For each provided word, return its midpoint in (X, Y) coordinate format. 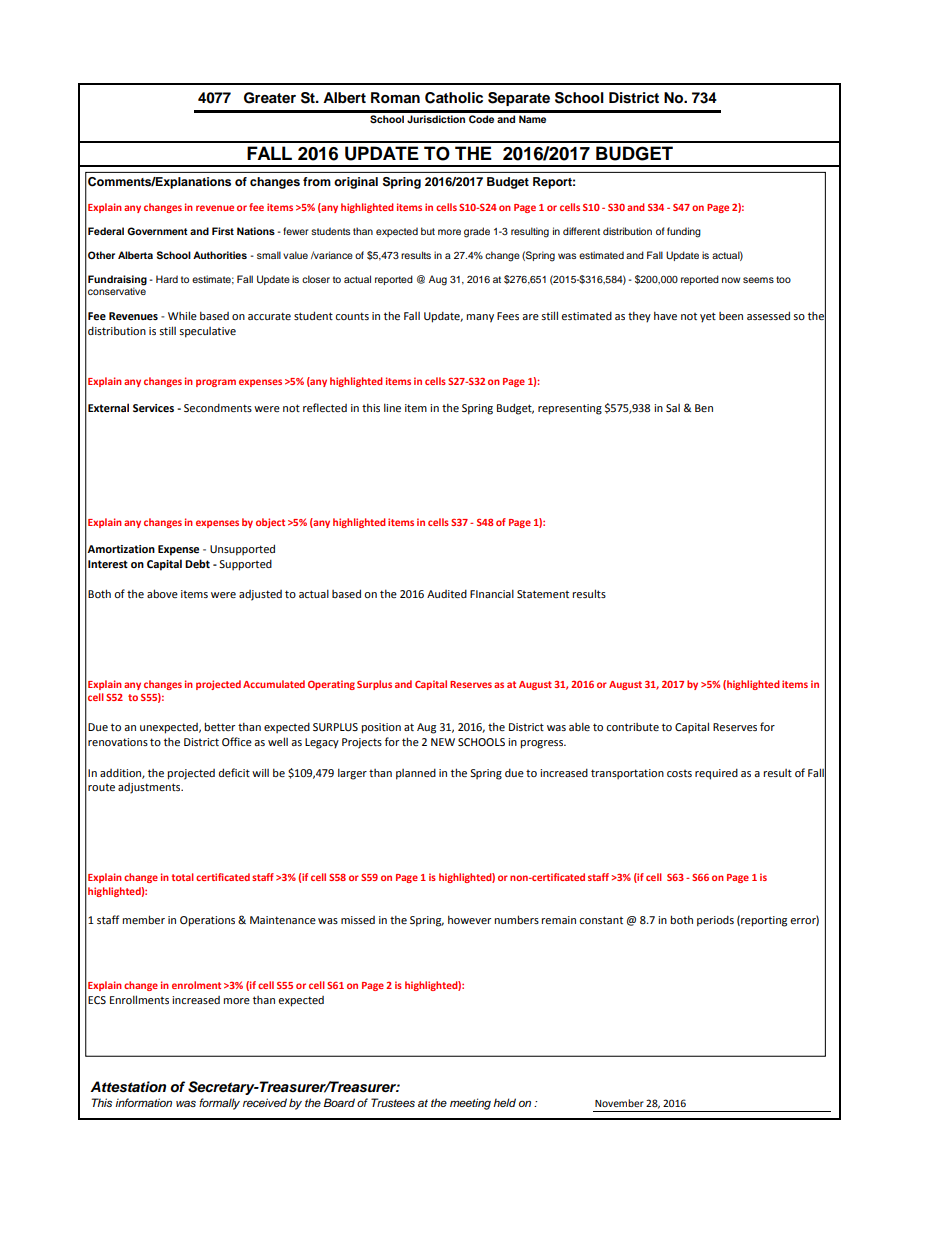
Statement (543, 594)
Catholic (454, 98)
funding (684, 232)
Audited (447, 593)
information (143, 1102)
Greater (270, 98)
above (162, 593)
